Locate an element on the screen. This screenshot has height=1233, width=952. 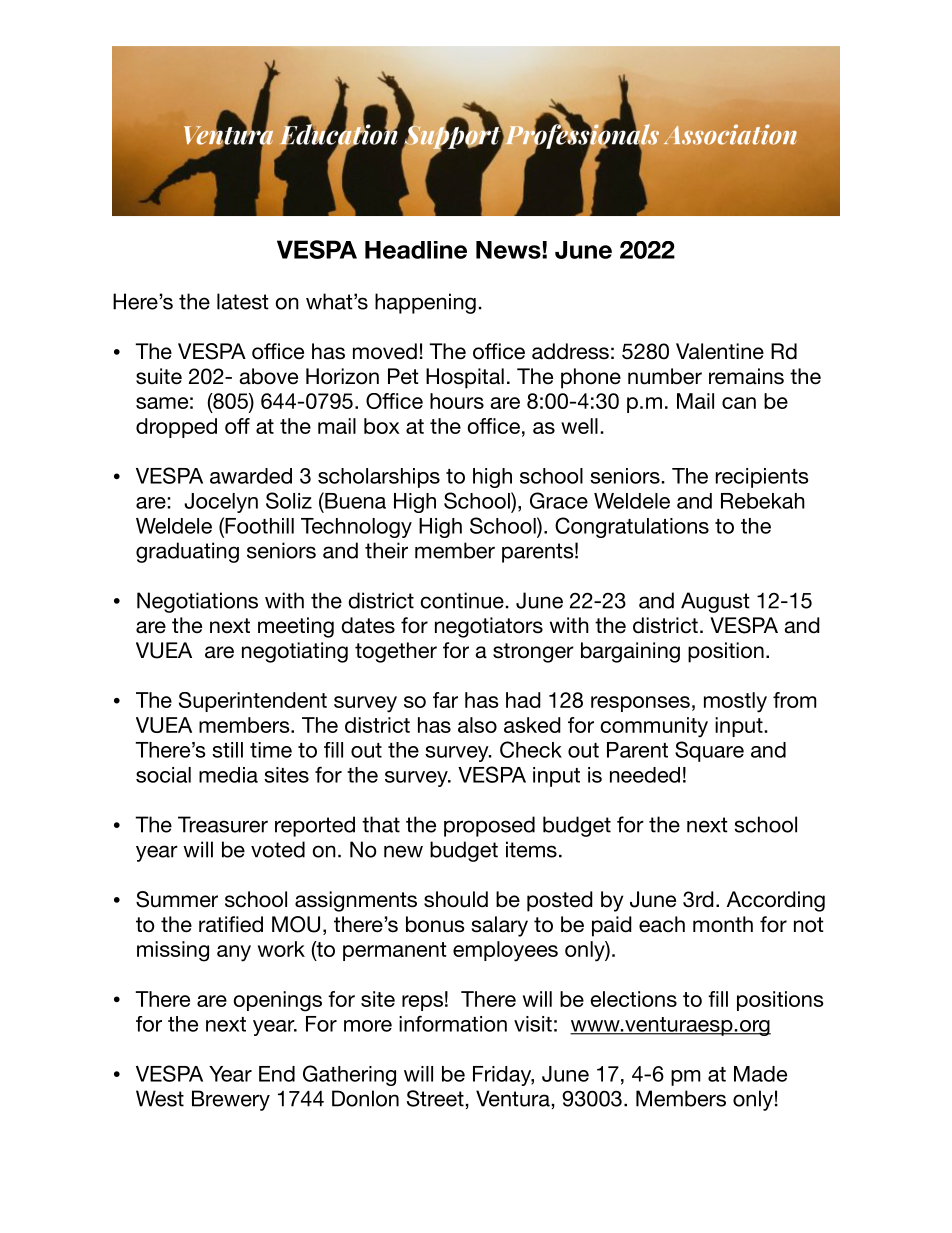
continue is located at coordinates (462, 600).
